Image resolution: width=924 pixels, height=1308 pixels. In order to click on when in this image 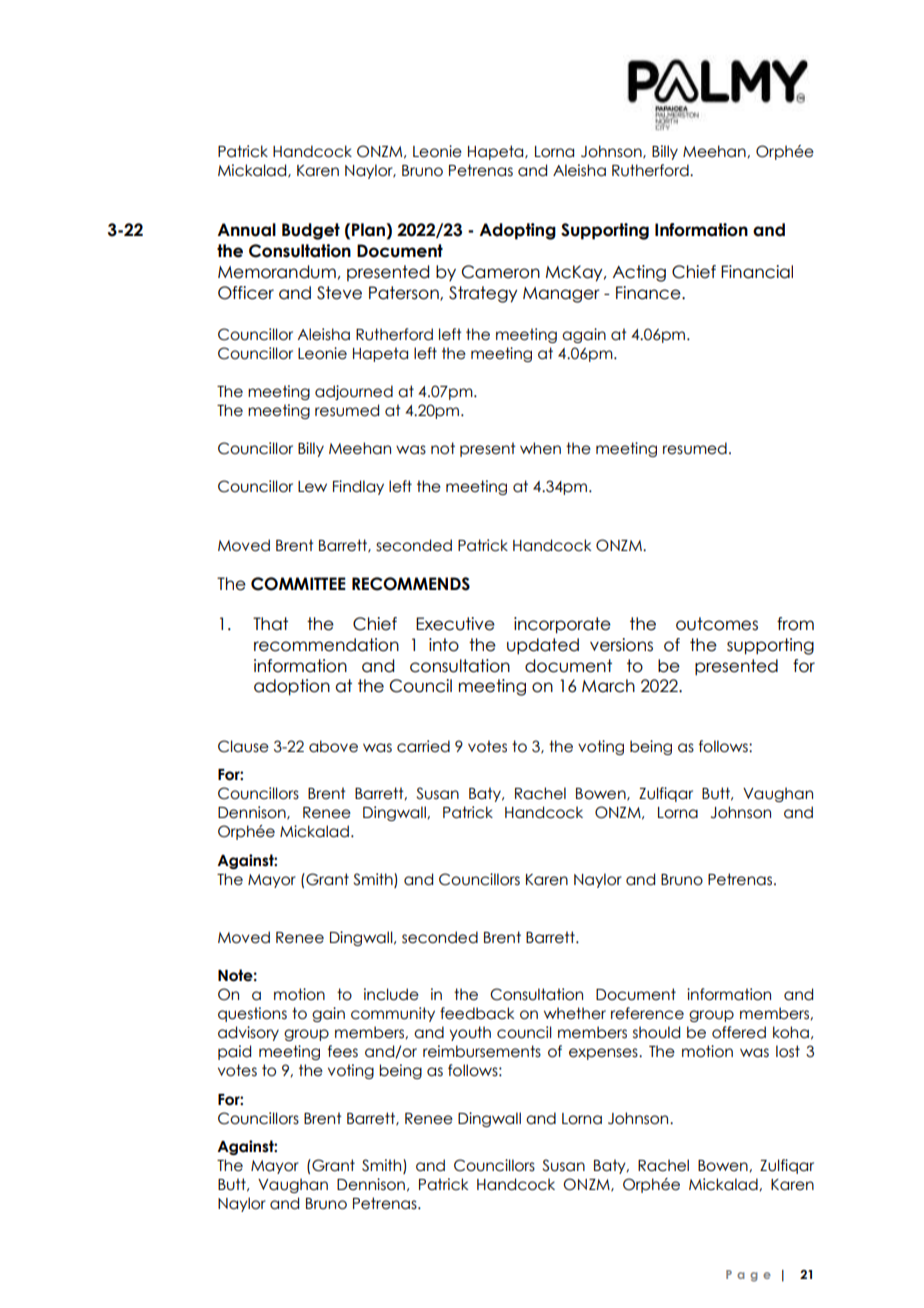, I will do `click(540, 448)`.
